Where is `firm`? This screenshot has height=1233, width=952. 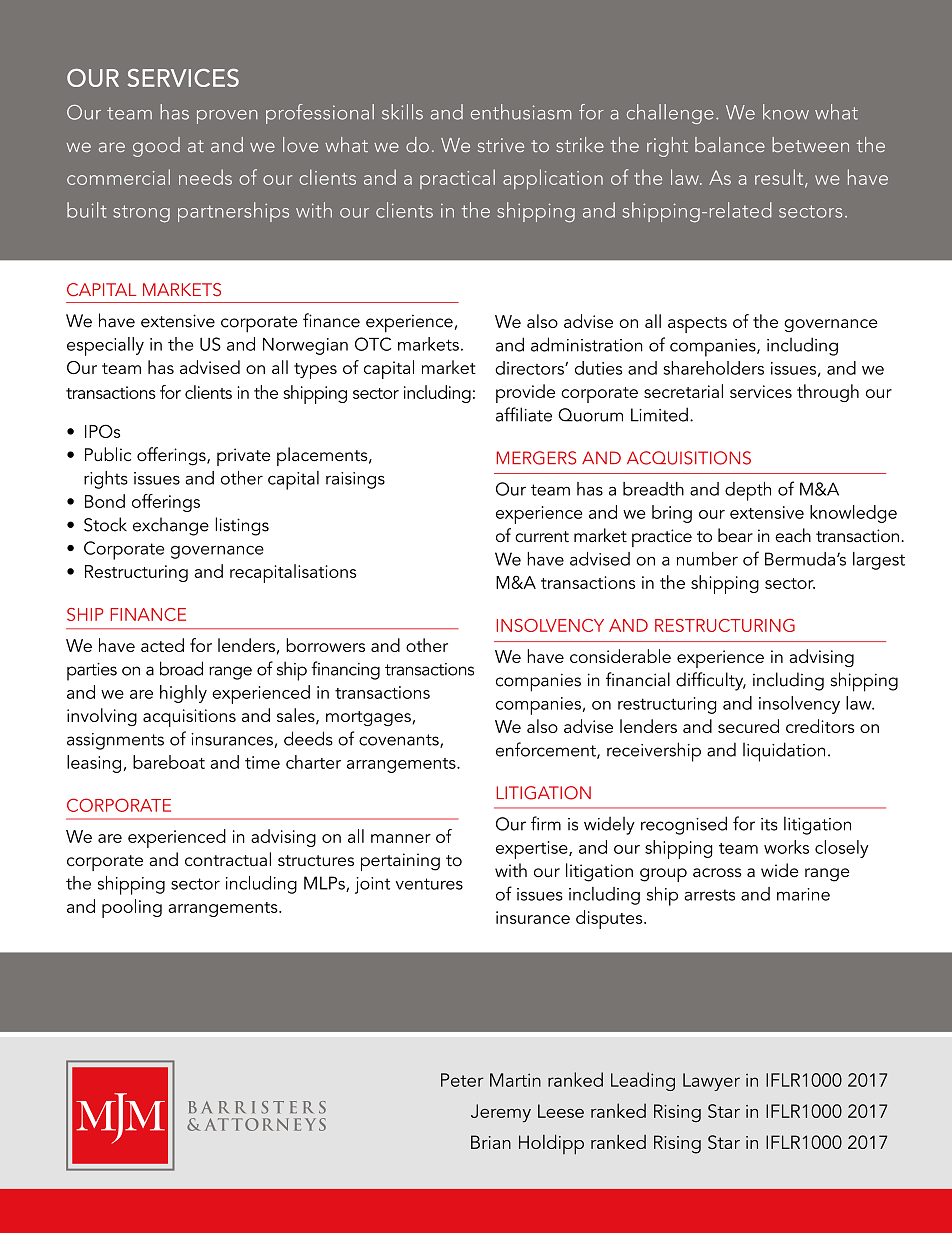 firm is located at coordinates (546, 823).
